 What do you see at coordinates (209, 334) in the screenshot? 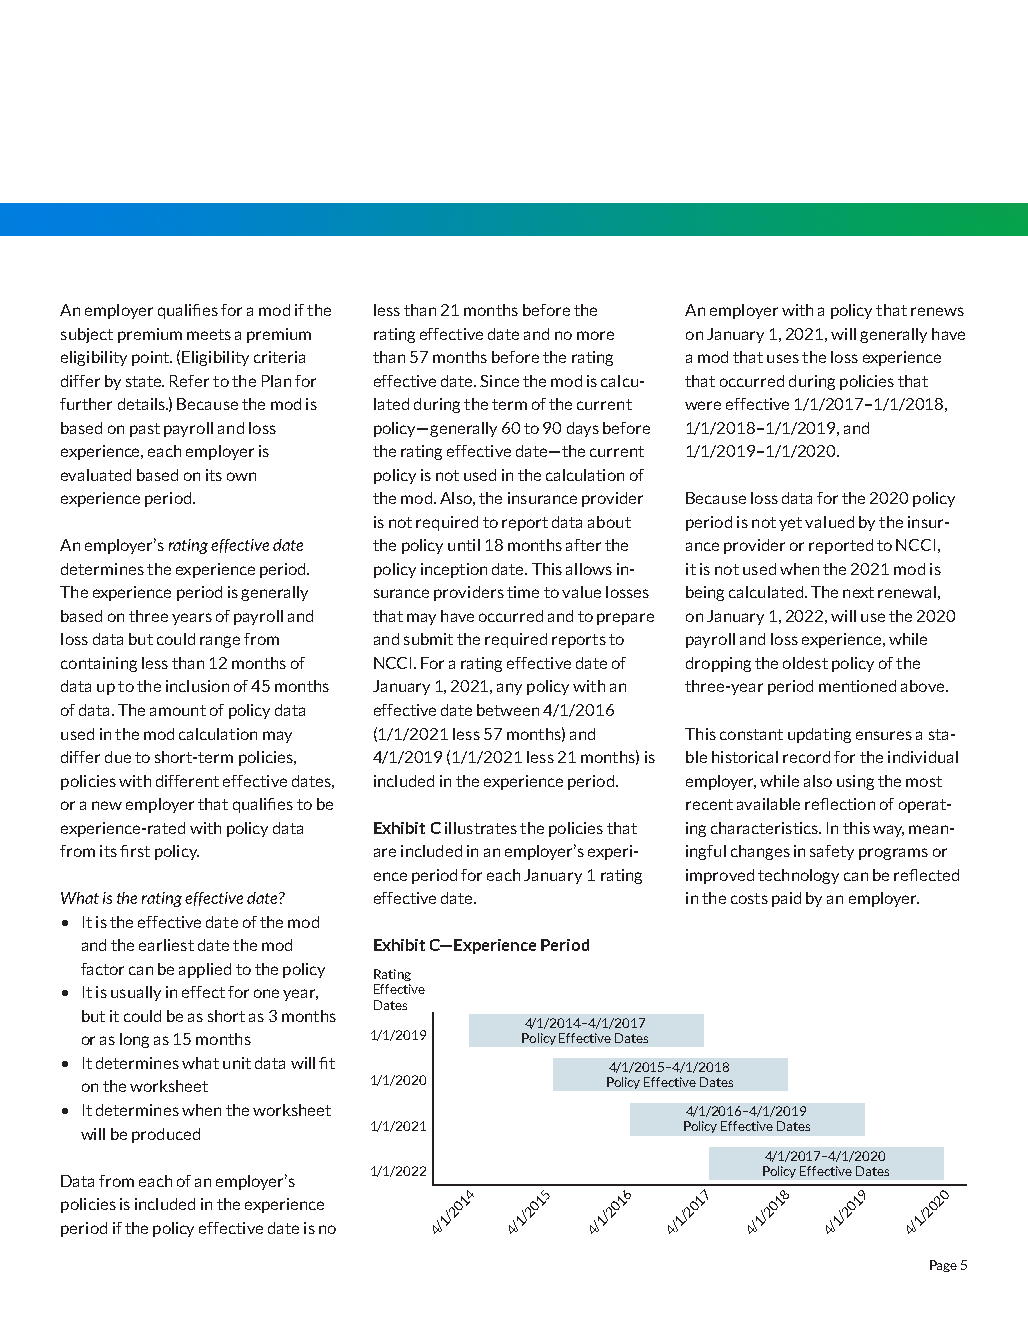
I see `meets` at bounding box center [209, 334].
